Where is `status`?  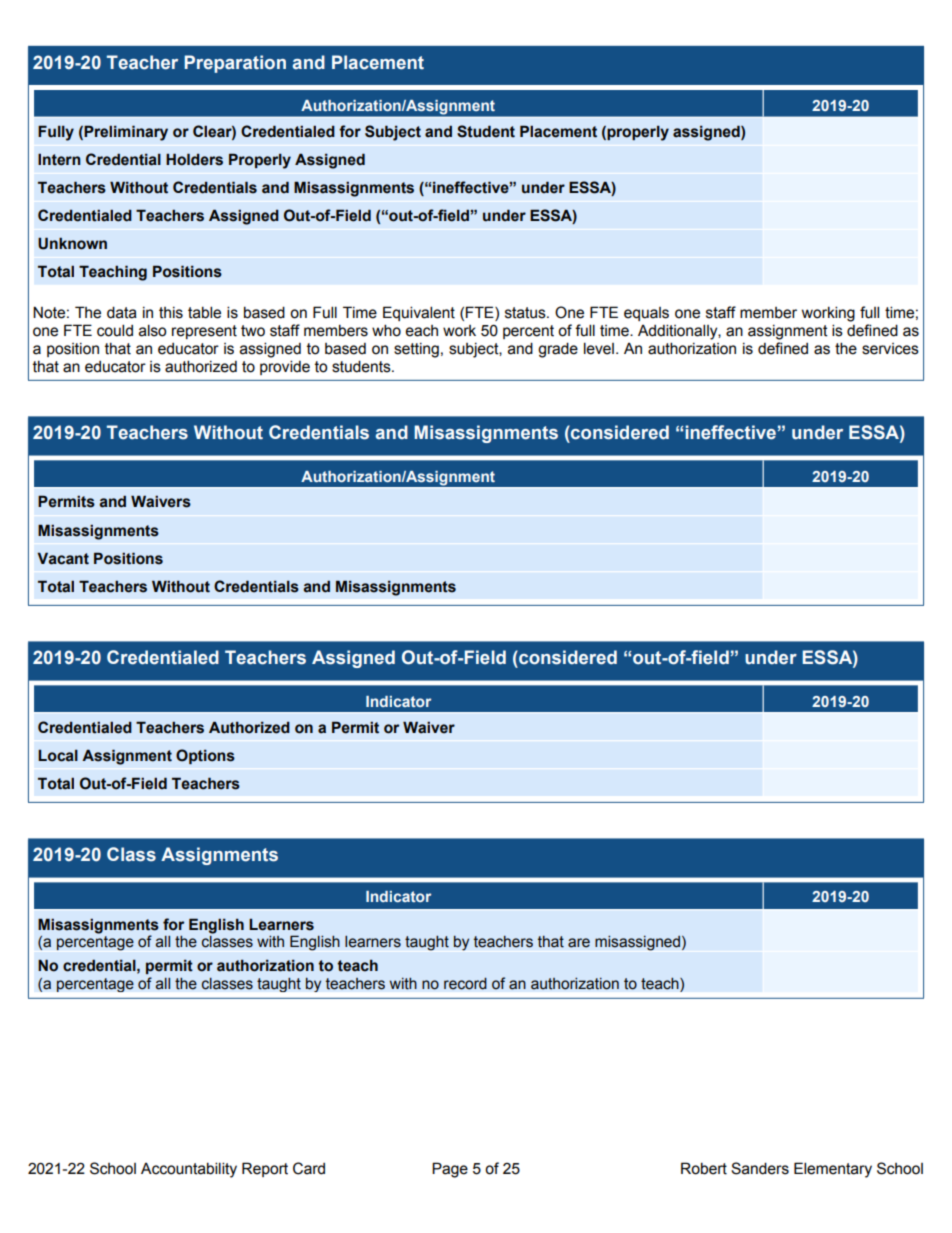 status is located at coordinates (526, 313).
